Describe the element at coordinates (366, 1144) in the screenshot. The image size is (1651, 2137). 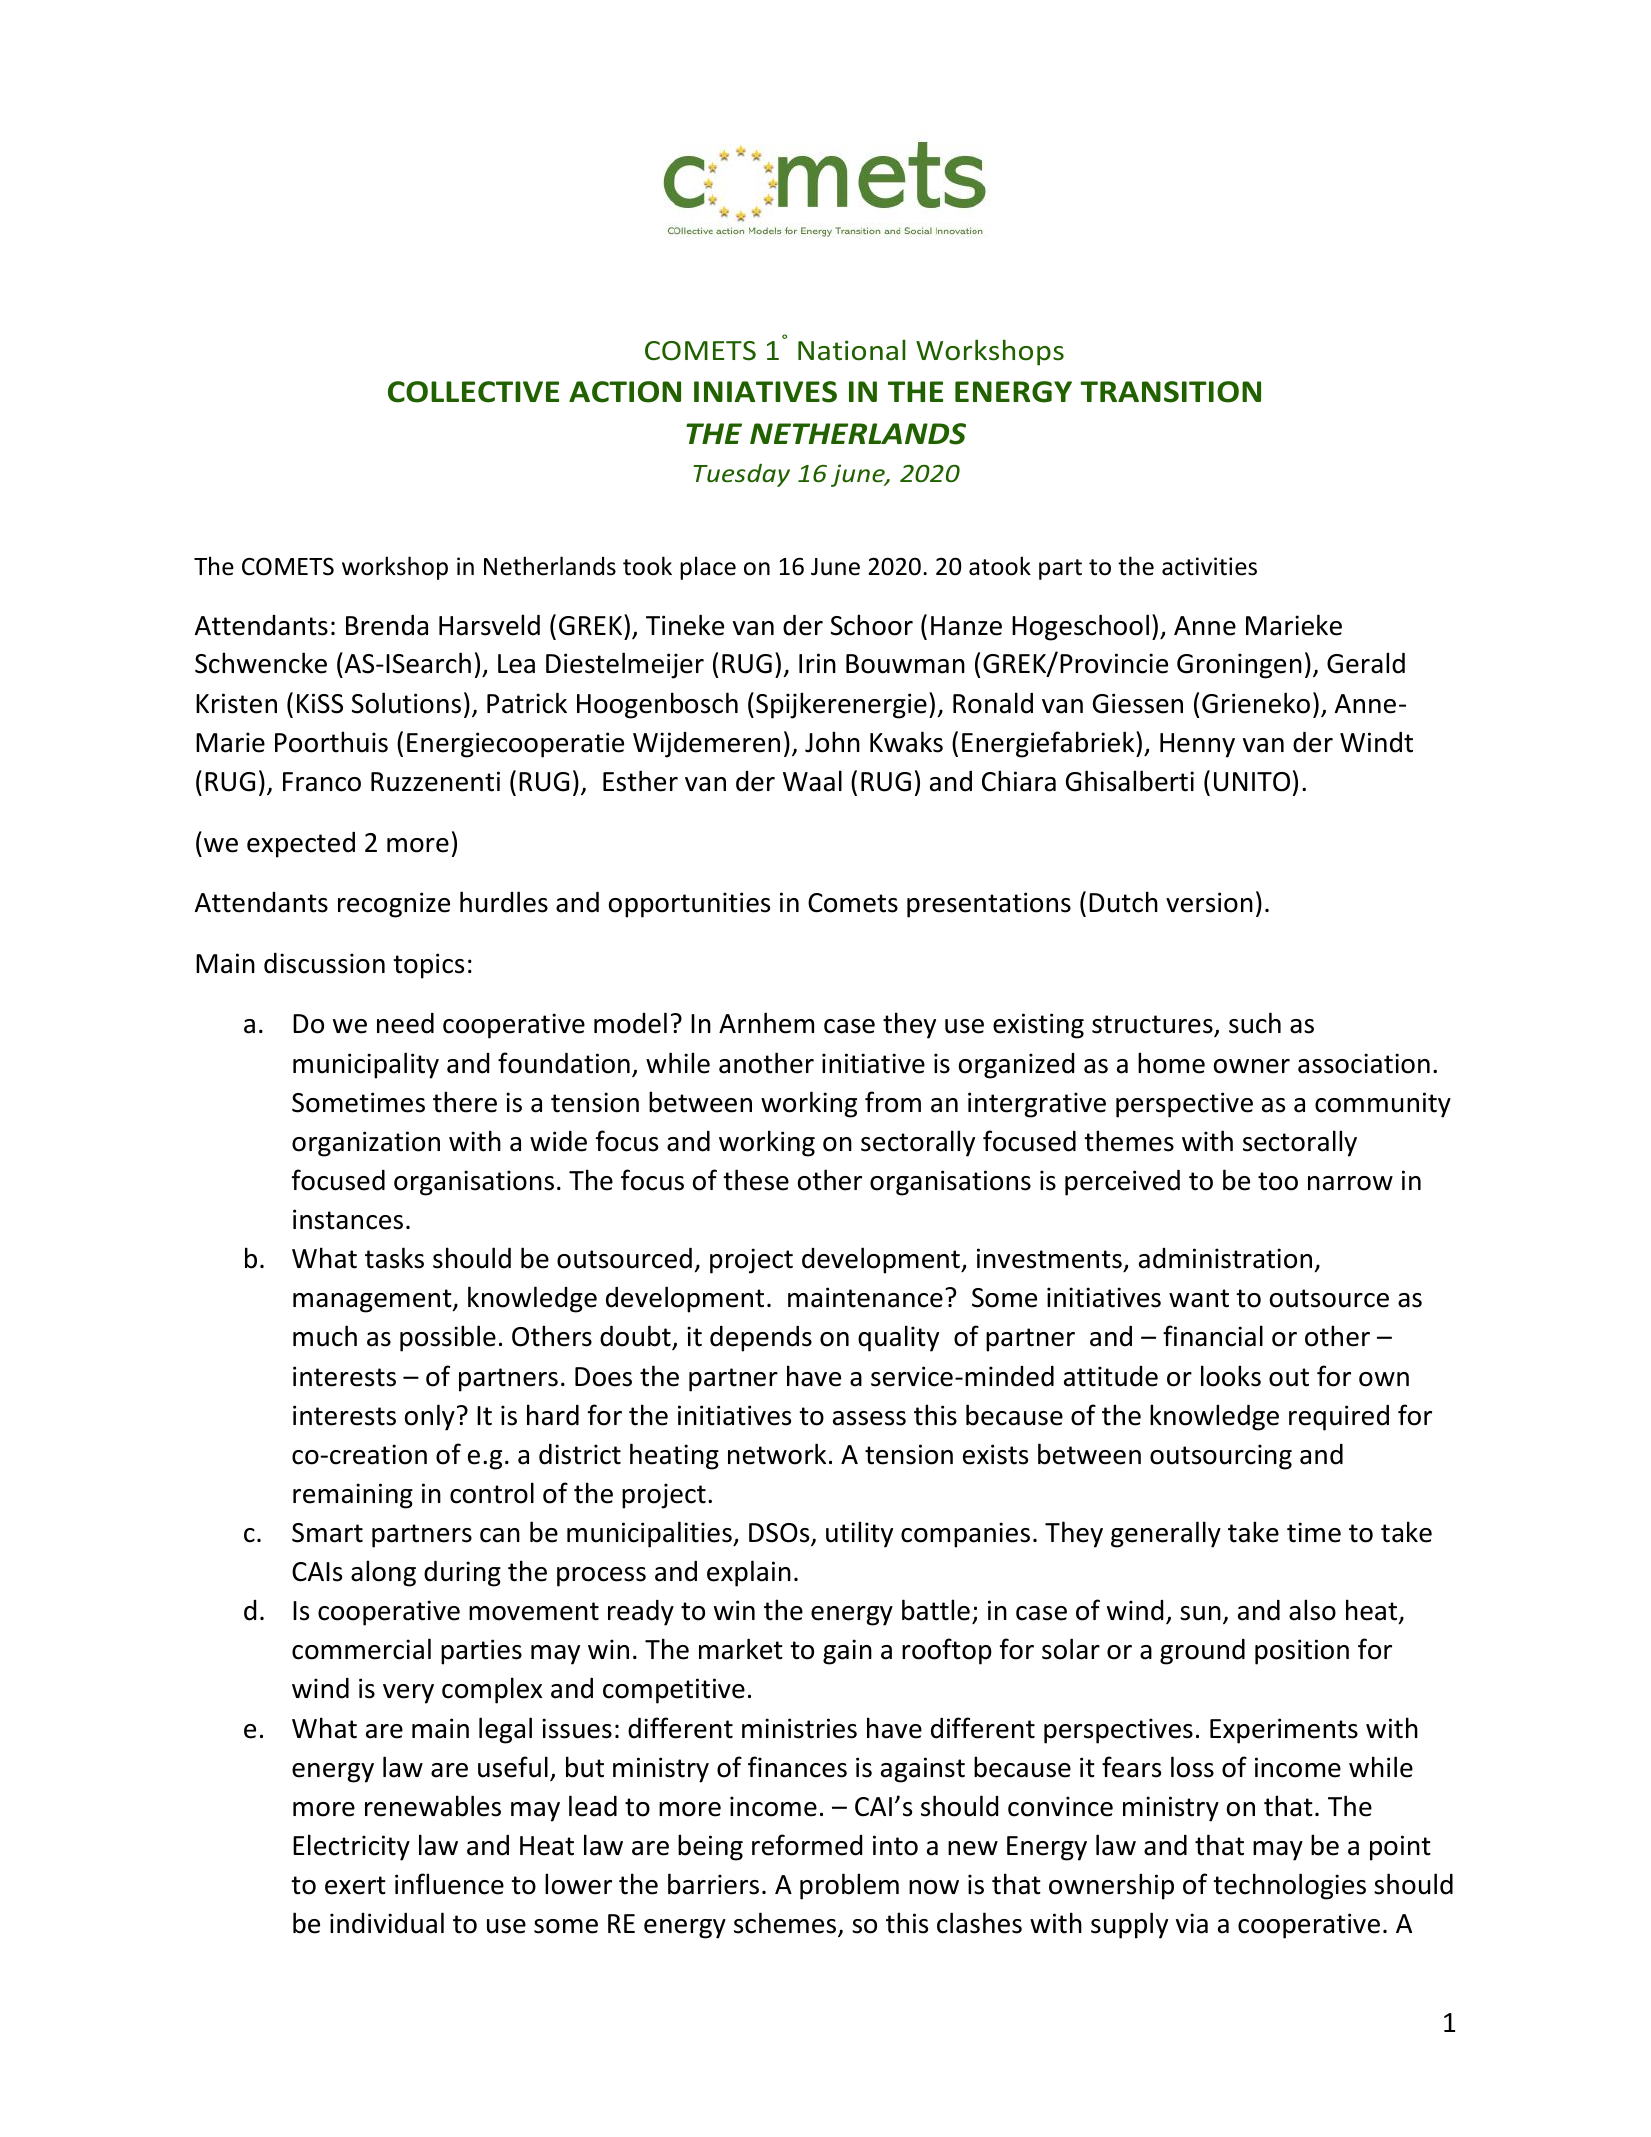
I see `organization` at that location.
